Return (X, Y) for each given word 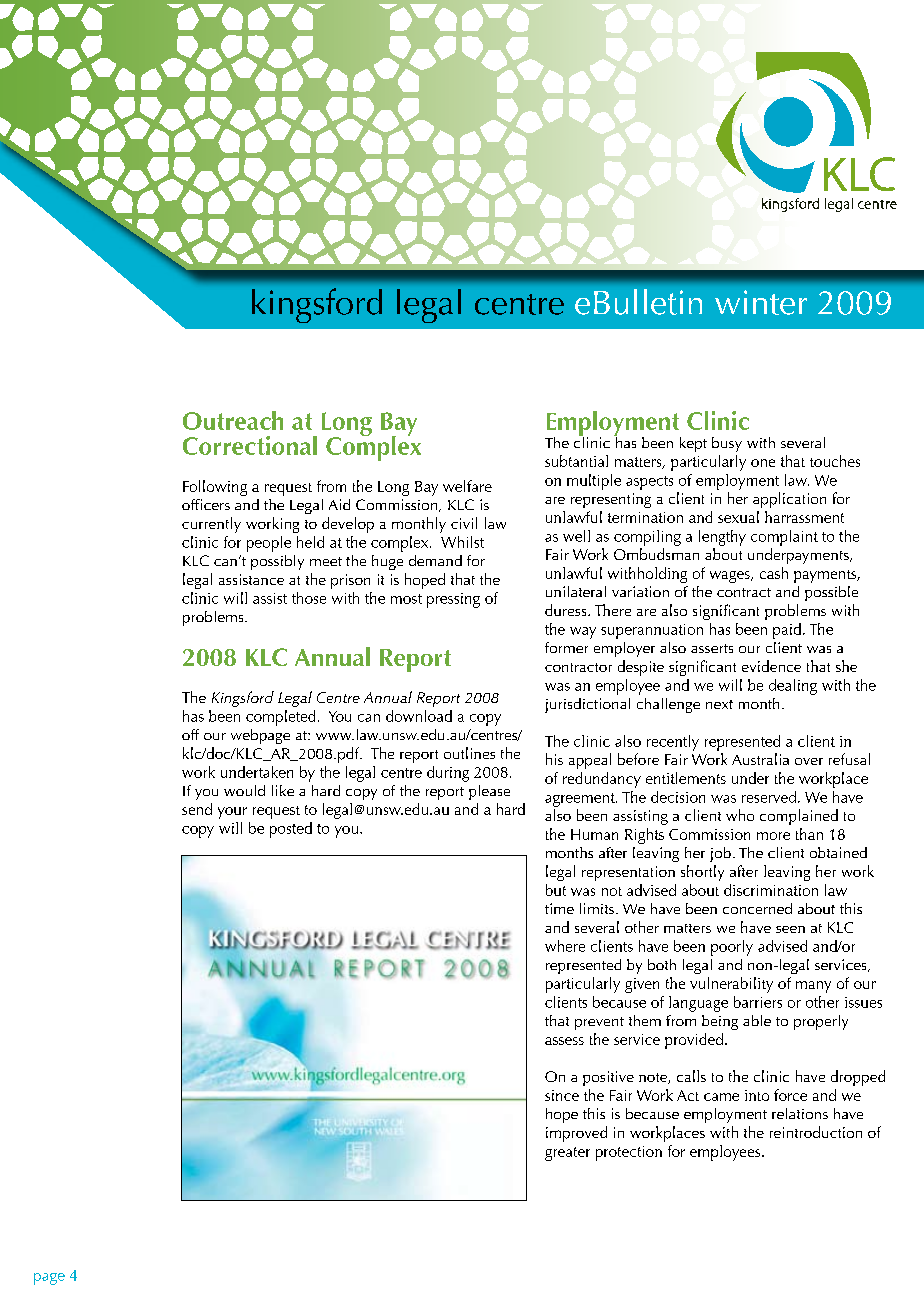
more (773, 836)
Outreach (233, 420)
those (309, 598)
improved (576, 1134)
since (562, 1095)
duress (567, 610)
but (556, 890)
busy (727, 444)
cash (774, 573)
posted (291, 830)
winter (761, 302)
